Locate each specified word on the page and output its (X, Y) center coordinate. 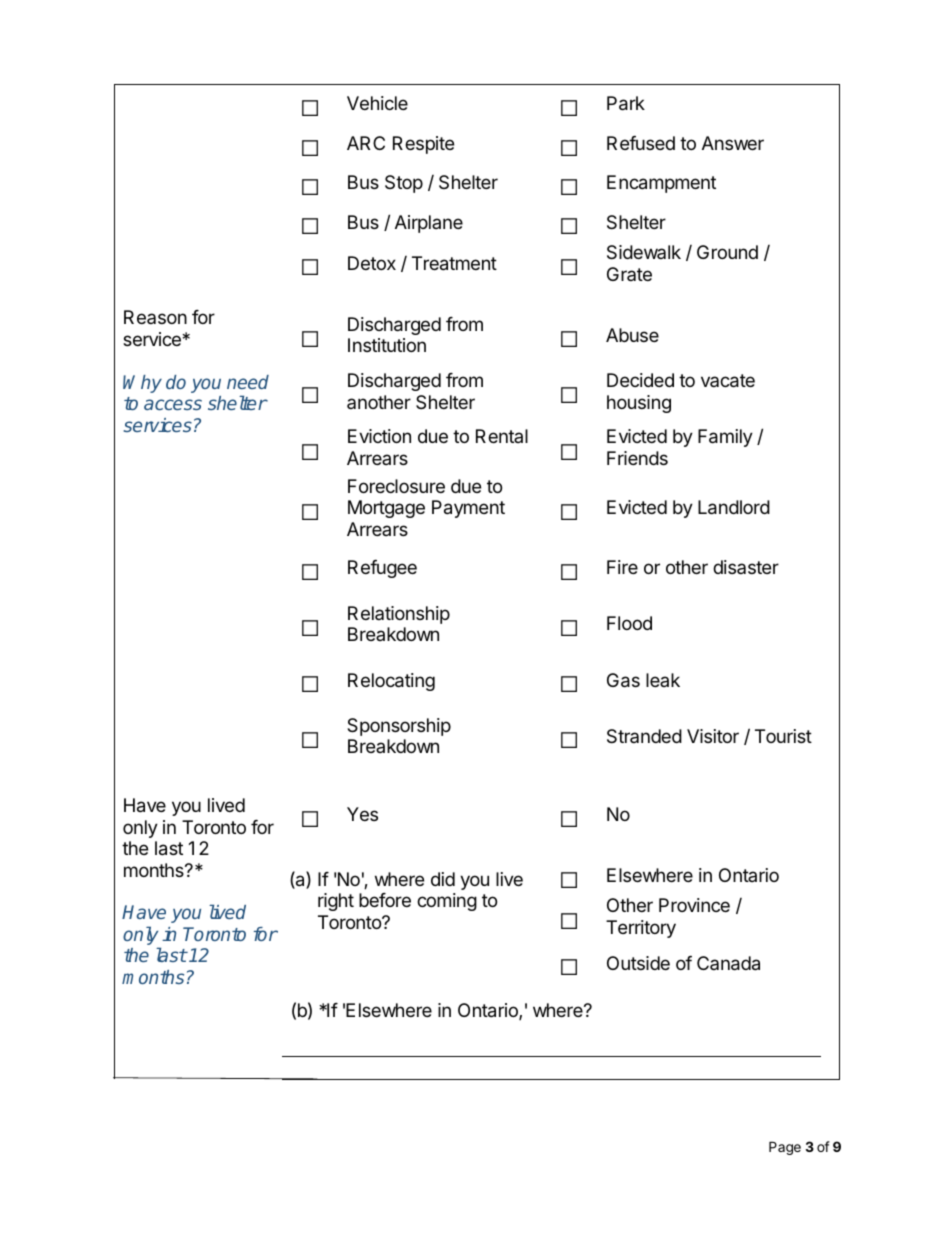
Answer (733, 143)
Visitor (713, 736)
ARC (366, 143)
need (248, 382)
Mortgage (386, 509)
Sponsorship (399, 727)
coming (447, 902)
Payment (468, 509)
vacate (728, 381)
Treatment (454, 263)
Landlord (734, 507)
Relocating (391, 682)
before (385, 900)
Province (694, 905)
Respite (423, 145)
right (336, 902)
